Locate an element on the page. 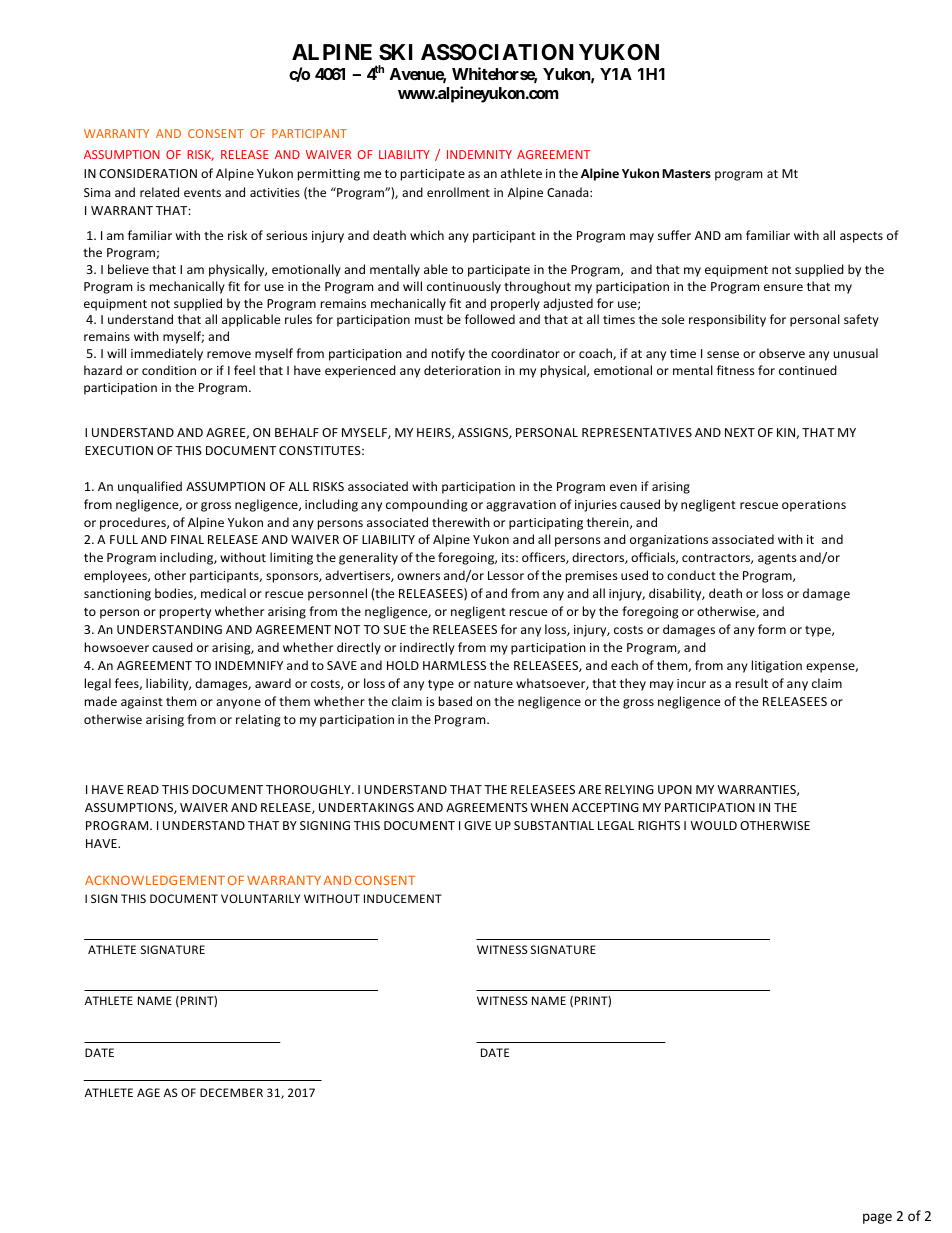  form is located at coordinates (772, 629).
